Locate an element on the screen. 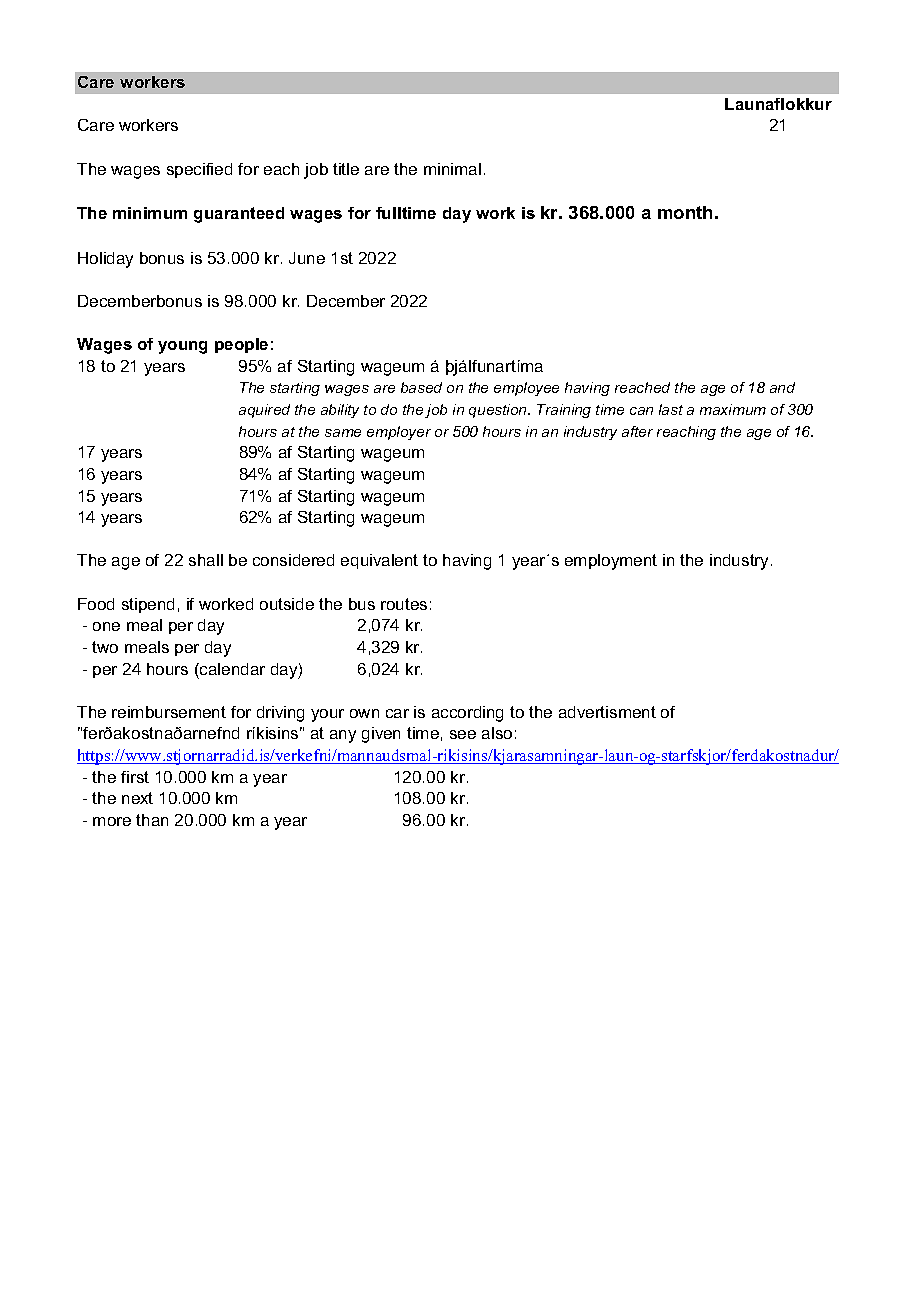 The width and height of the screenshot is (924, 1308). month is located at coordinates (685, 212).
